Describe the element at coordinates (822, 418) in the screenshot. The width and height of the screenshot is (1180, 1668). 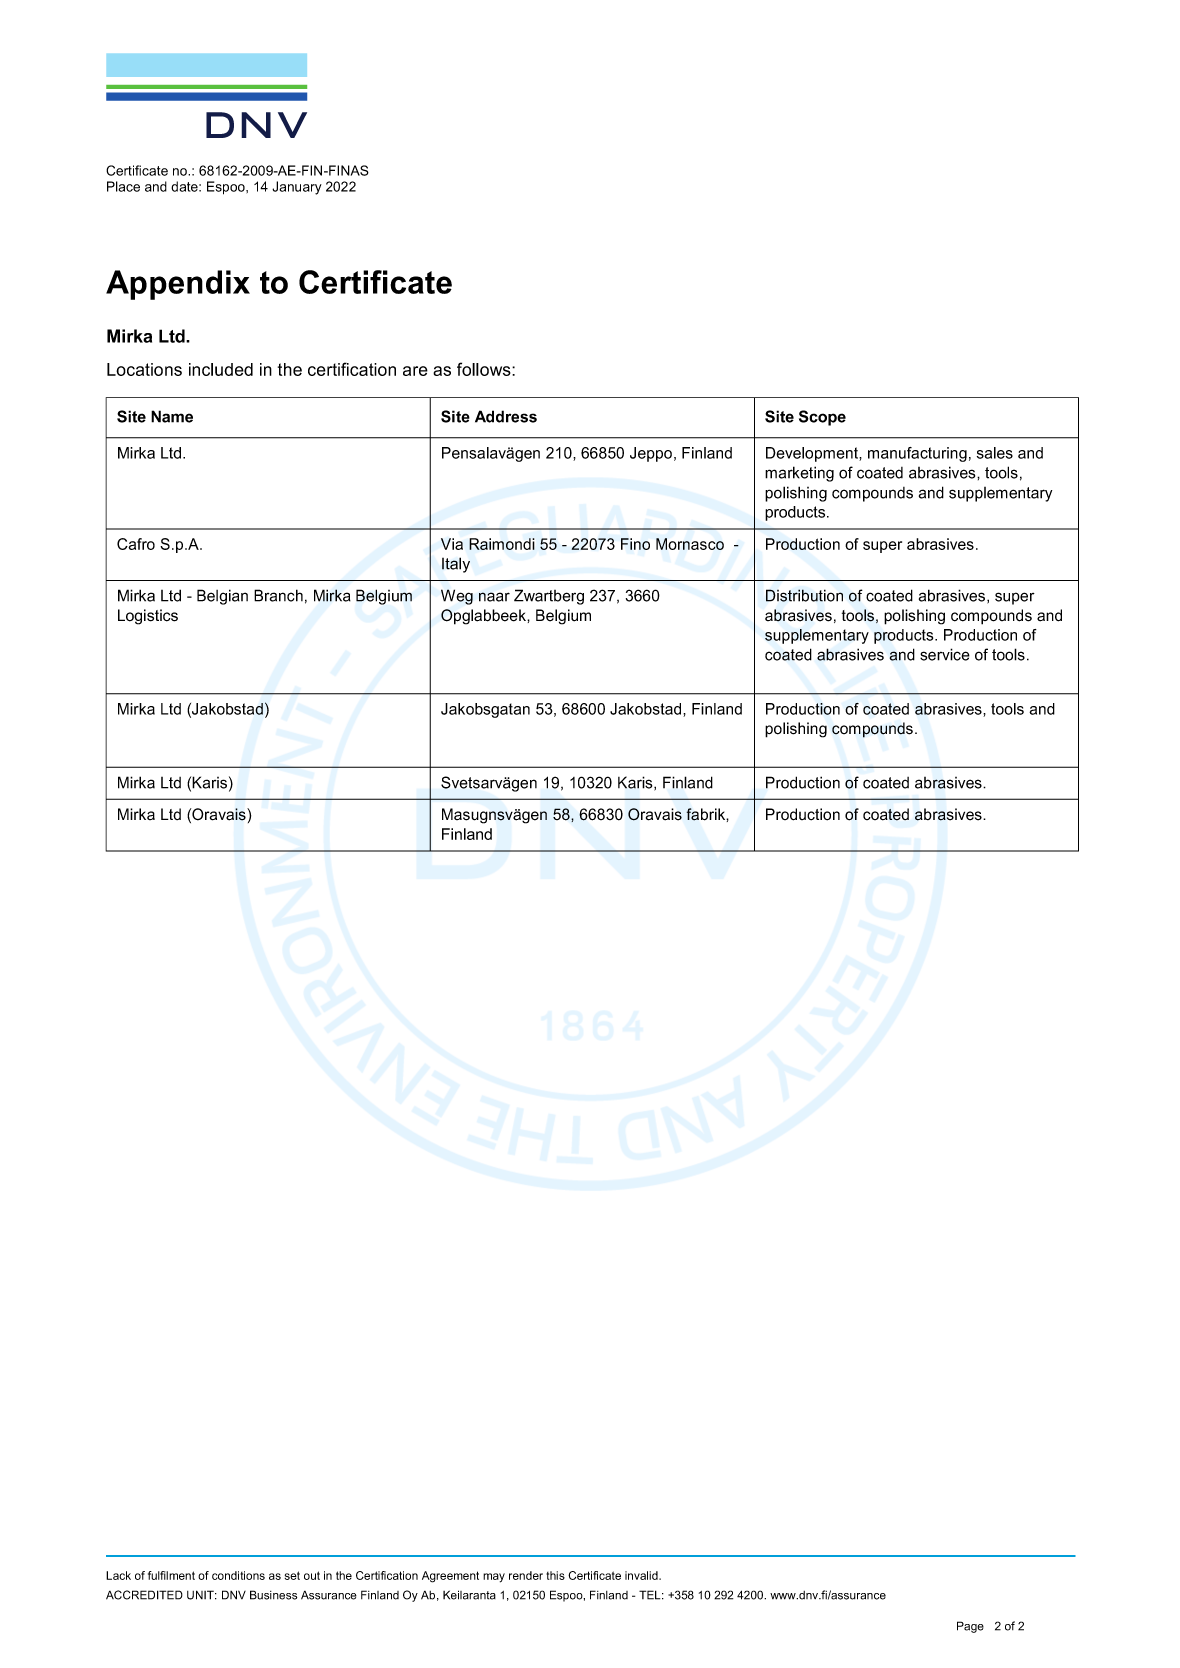
I see `Scope` at that location.
